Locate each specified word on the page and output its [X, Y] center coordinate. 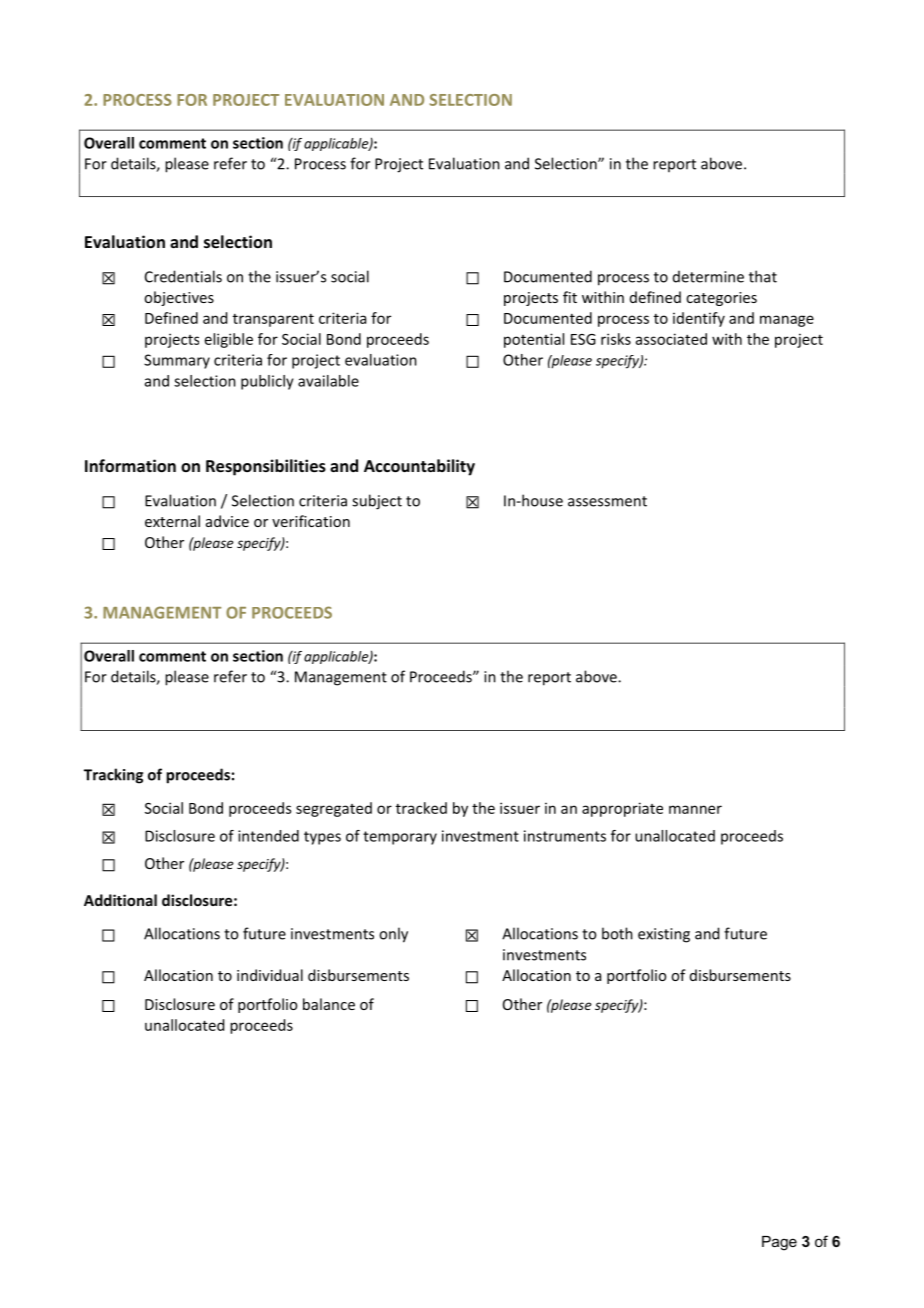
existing [664, 935]
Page [779, 1243]
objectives [179, 298]
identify [699, 319]
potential [534, 340]
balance [329, 1004]
